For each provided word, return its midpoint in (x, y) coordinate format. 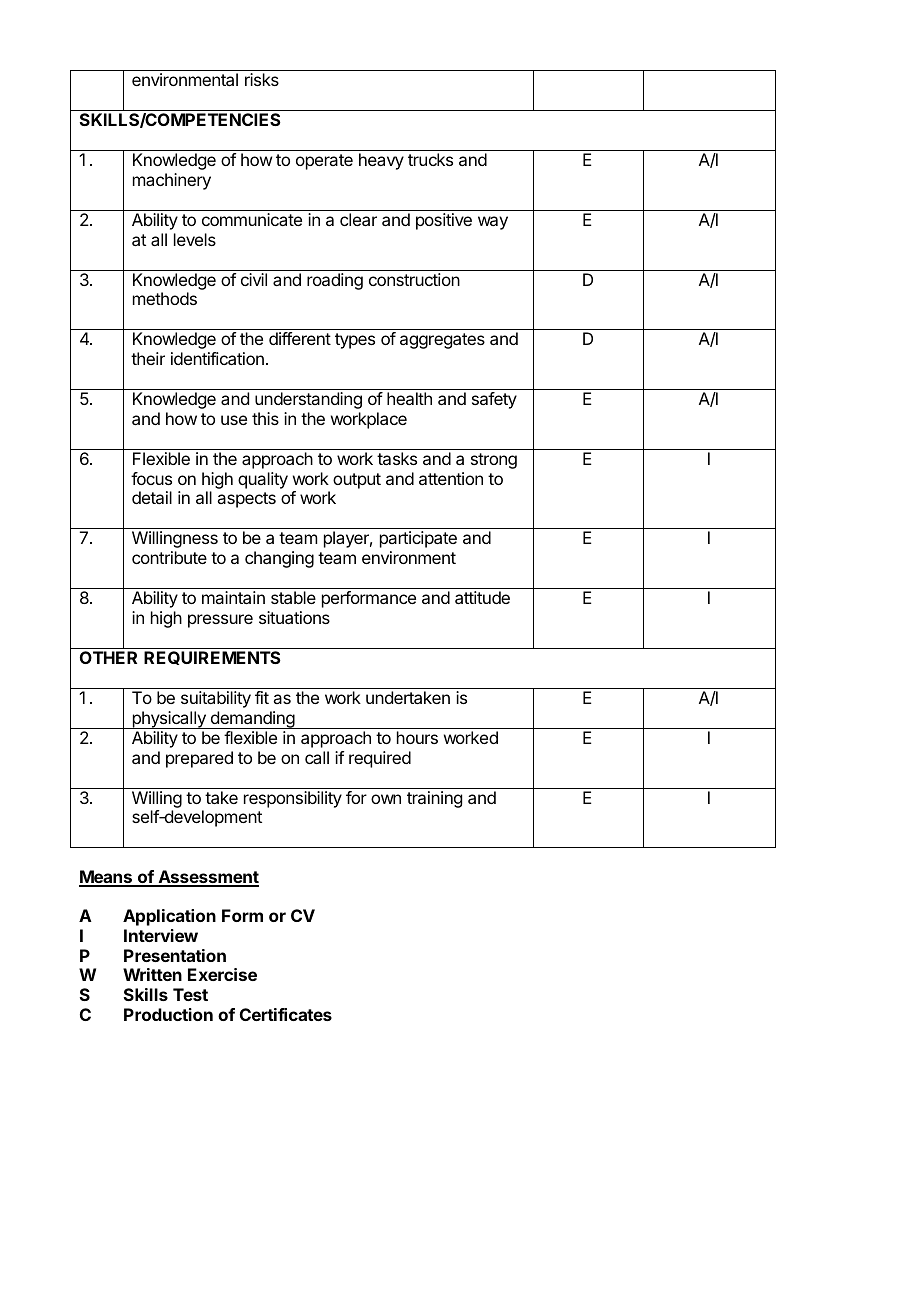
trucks (430, 159)
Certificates (286, 1014)
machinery (172, 181)
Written (152, 974)
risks (262, 79)
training (434, 799)
